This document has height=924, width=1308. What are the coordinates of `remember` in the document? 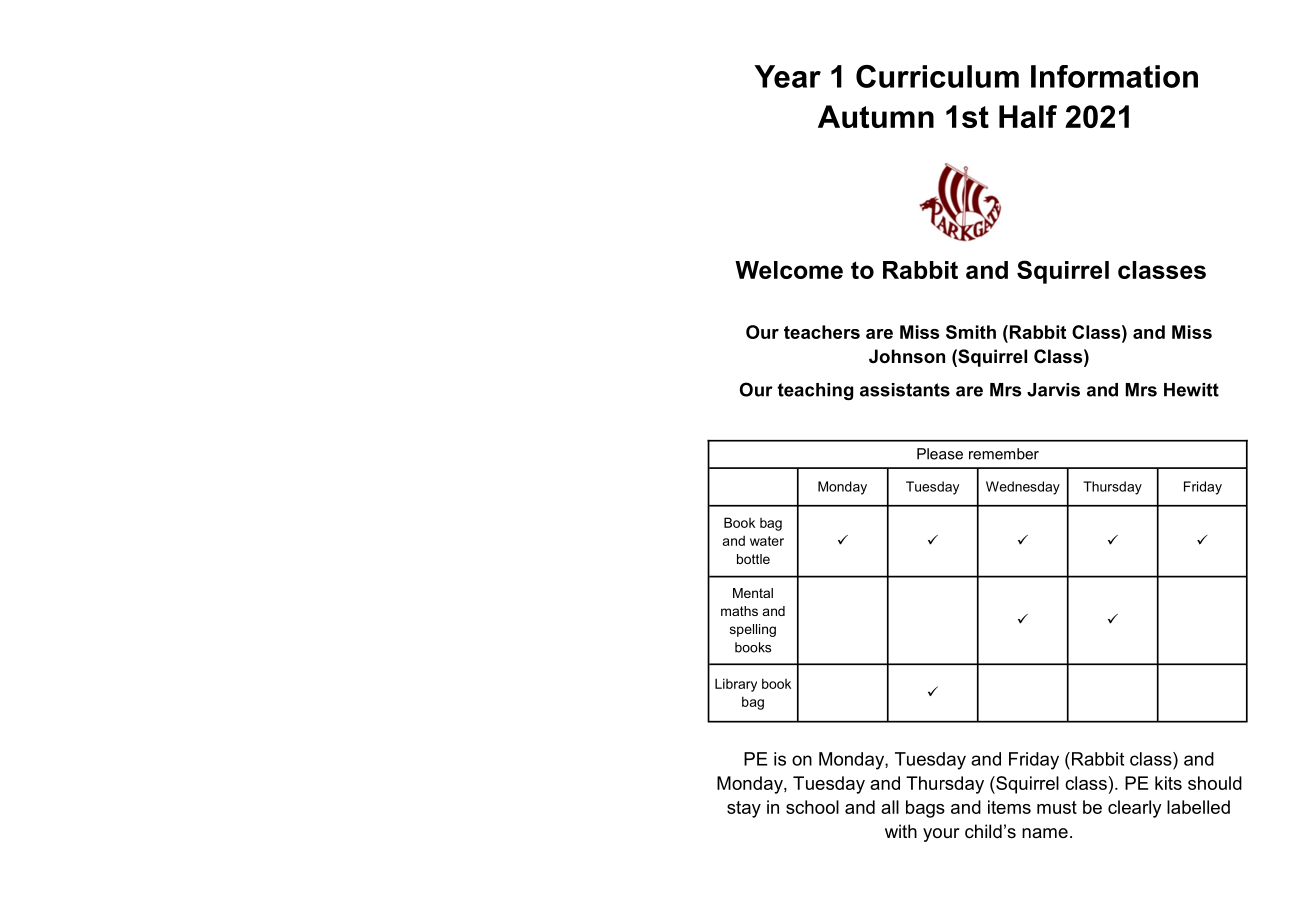 It's located at (1004, 454).
